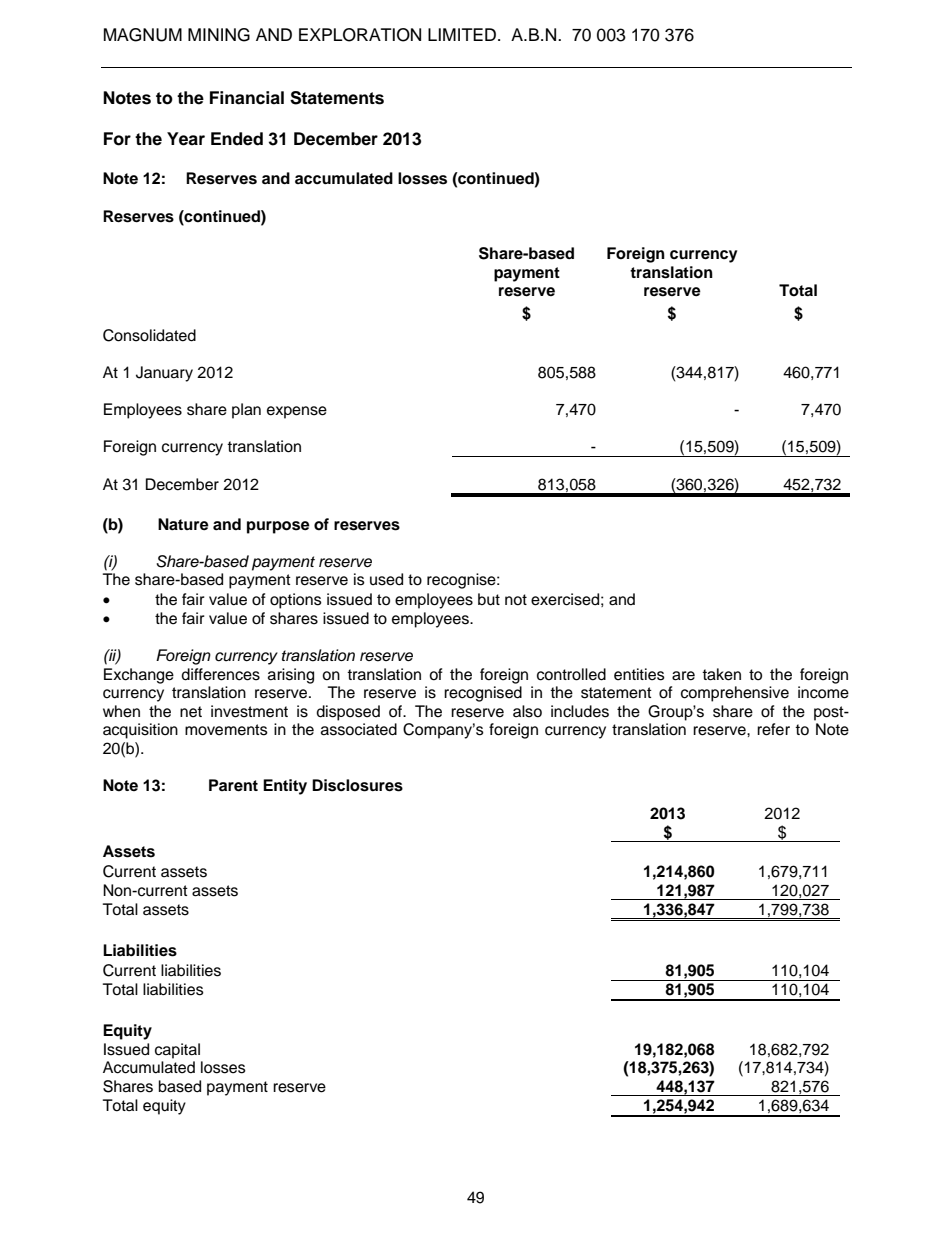  What do you see at coordinates (735, 694) in the screenshot?
I see `comprehensive` at bounding box center [735, 694].
